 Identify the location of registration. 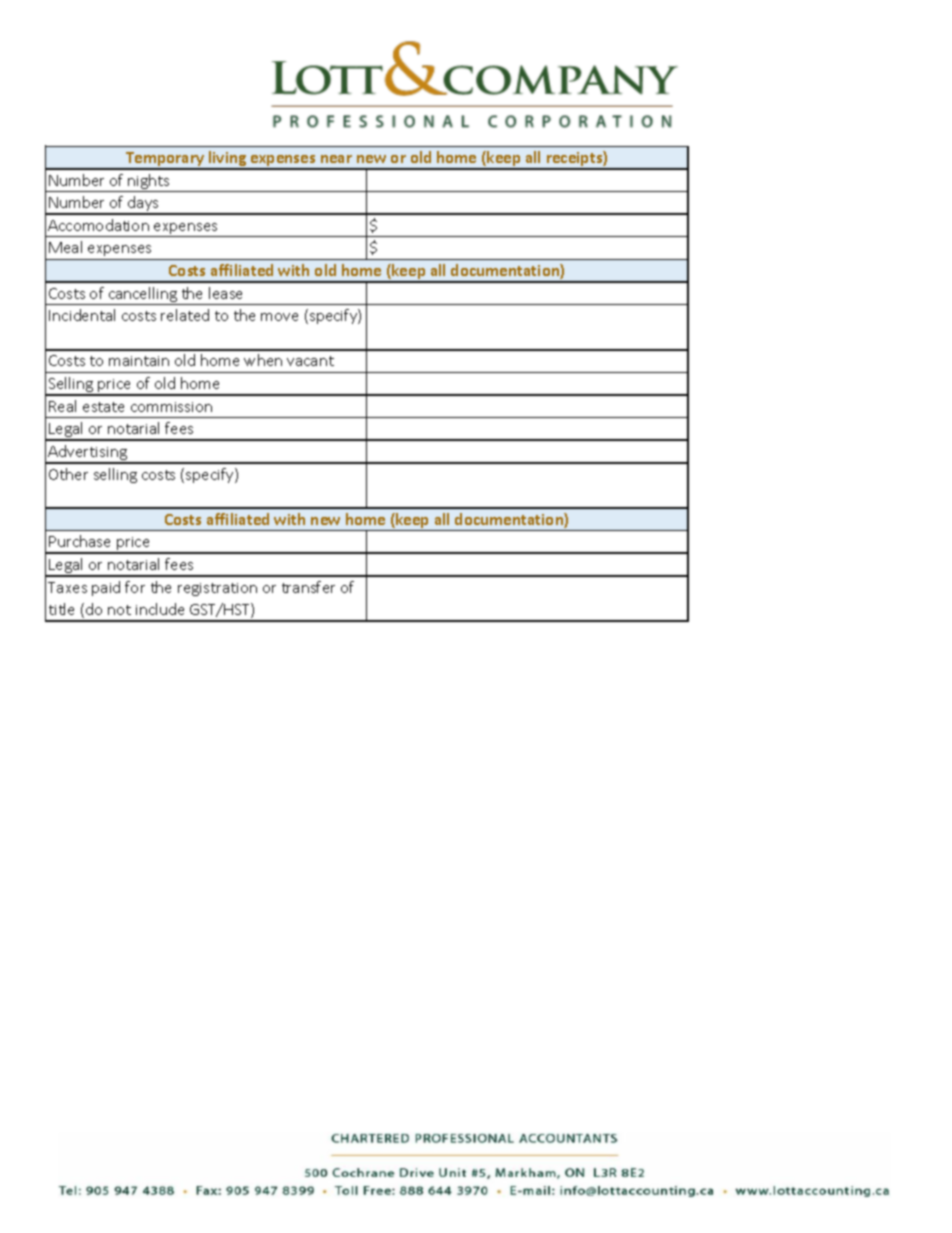
(217, 589).
